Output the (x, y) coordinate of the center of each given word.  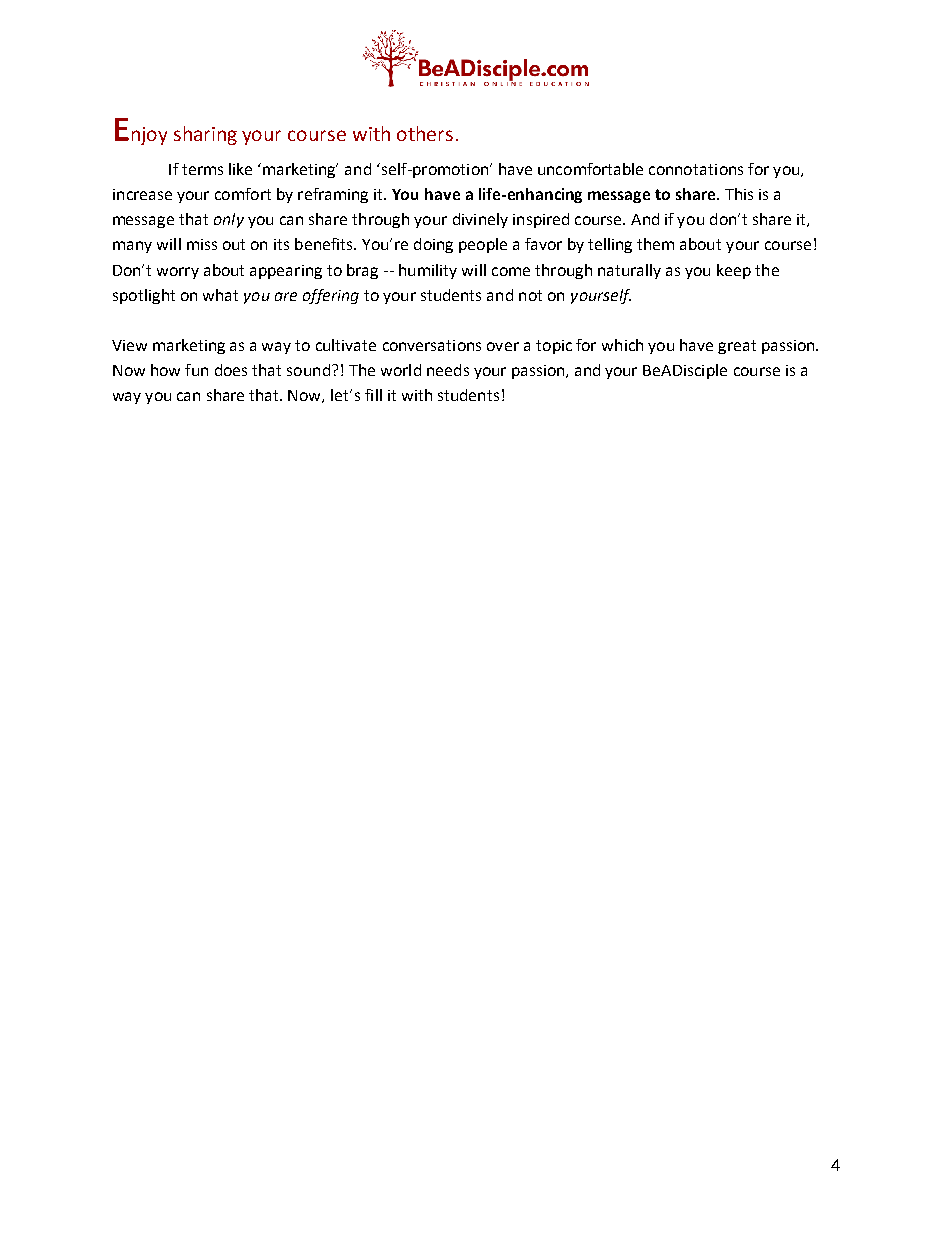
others (425, 133)
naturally (629, 271)
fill (373, 395)
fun (196, 370)
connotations (696, 169)
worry (178, 273)
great (737, 347)
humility (428, 271)
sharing (205, 135)
